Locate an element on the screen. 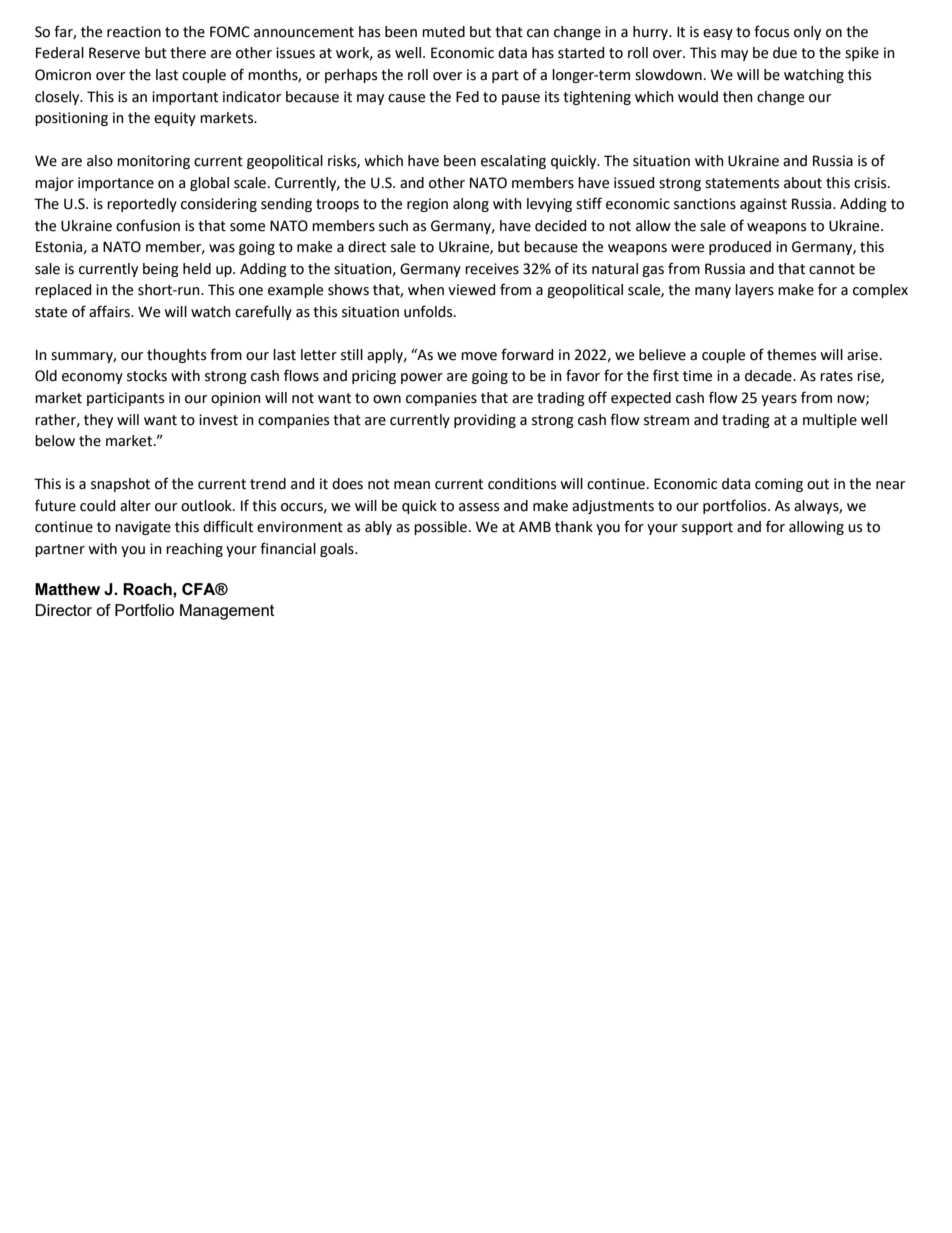 Image resolution: width=952 pixels, height=1233 pixels. snapshot is located at coordinates (120, 485).
